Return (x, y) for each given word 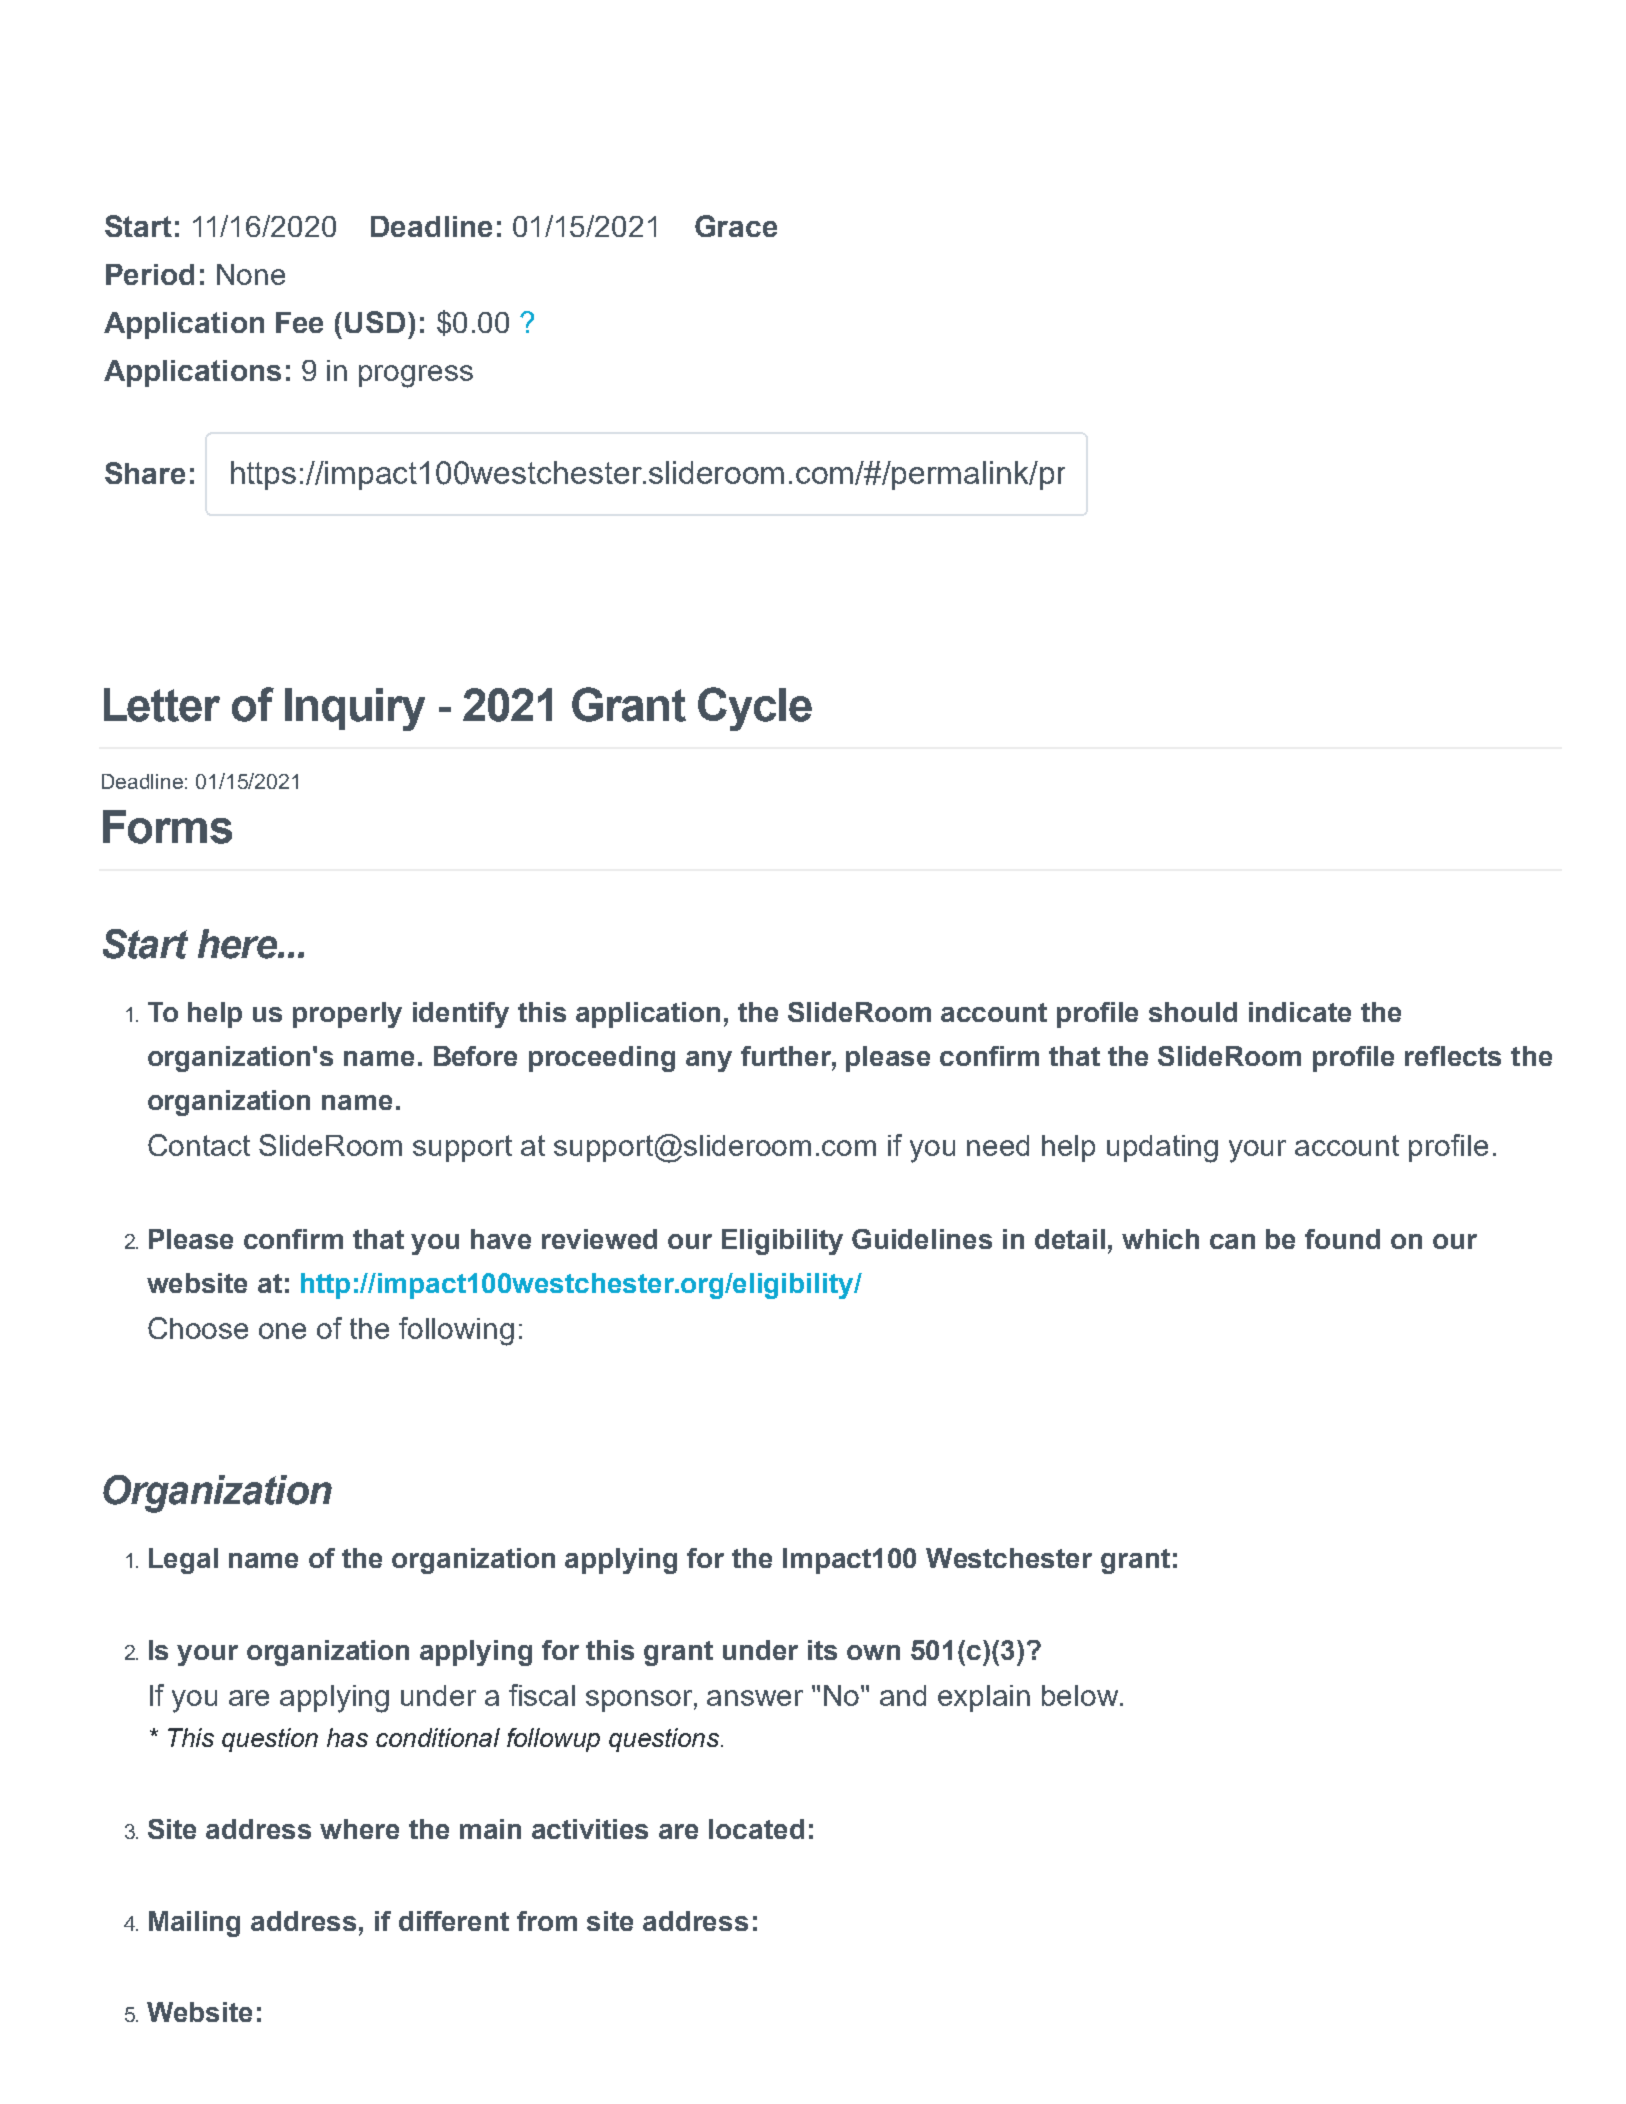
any (709, 1061)
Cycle (755, 709)
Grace (736, 226)
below (1081, 1695)
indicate (1300, 1012)
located (756, 1829)
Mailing (194, 1924)
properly (347, 1015)
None (251, 274)
